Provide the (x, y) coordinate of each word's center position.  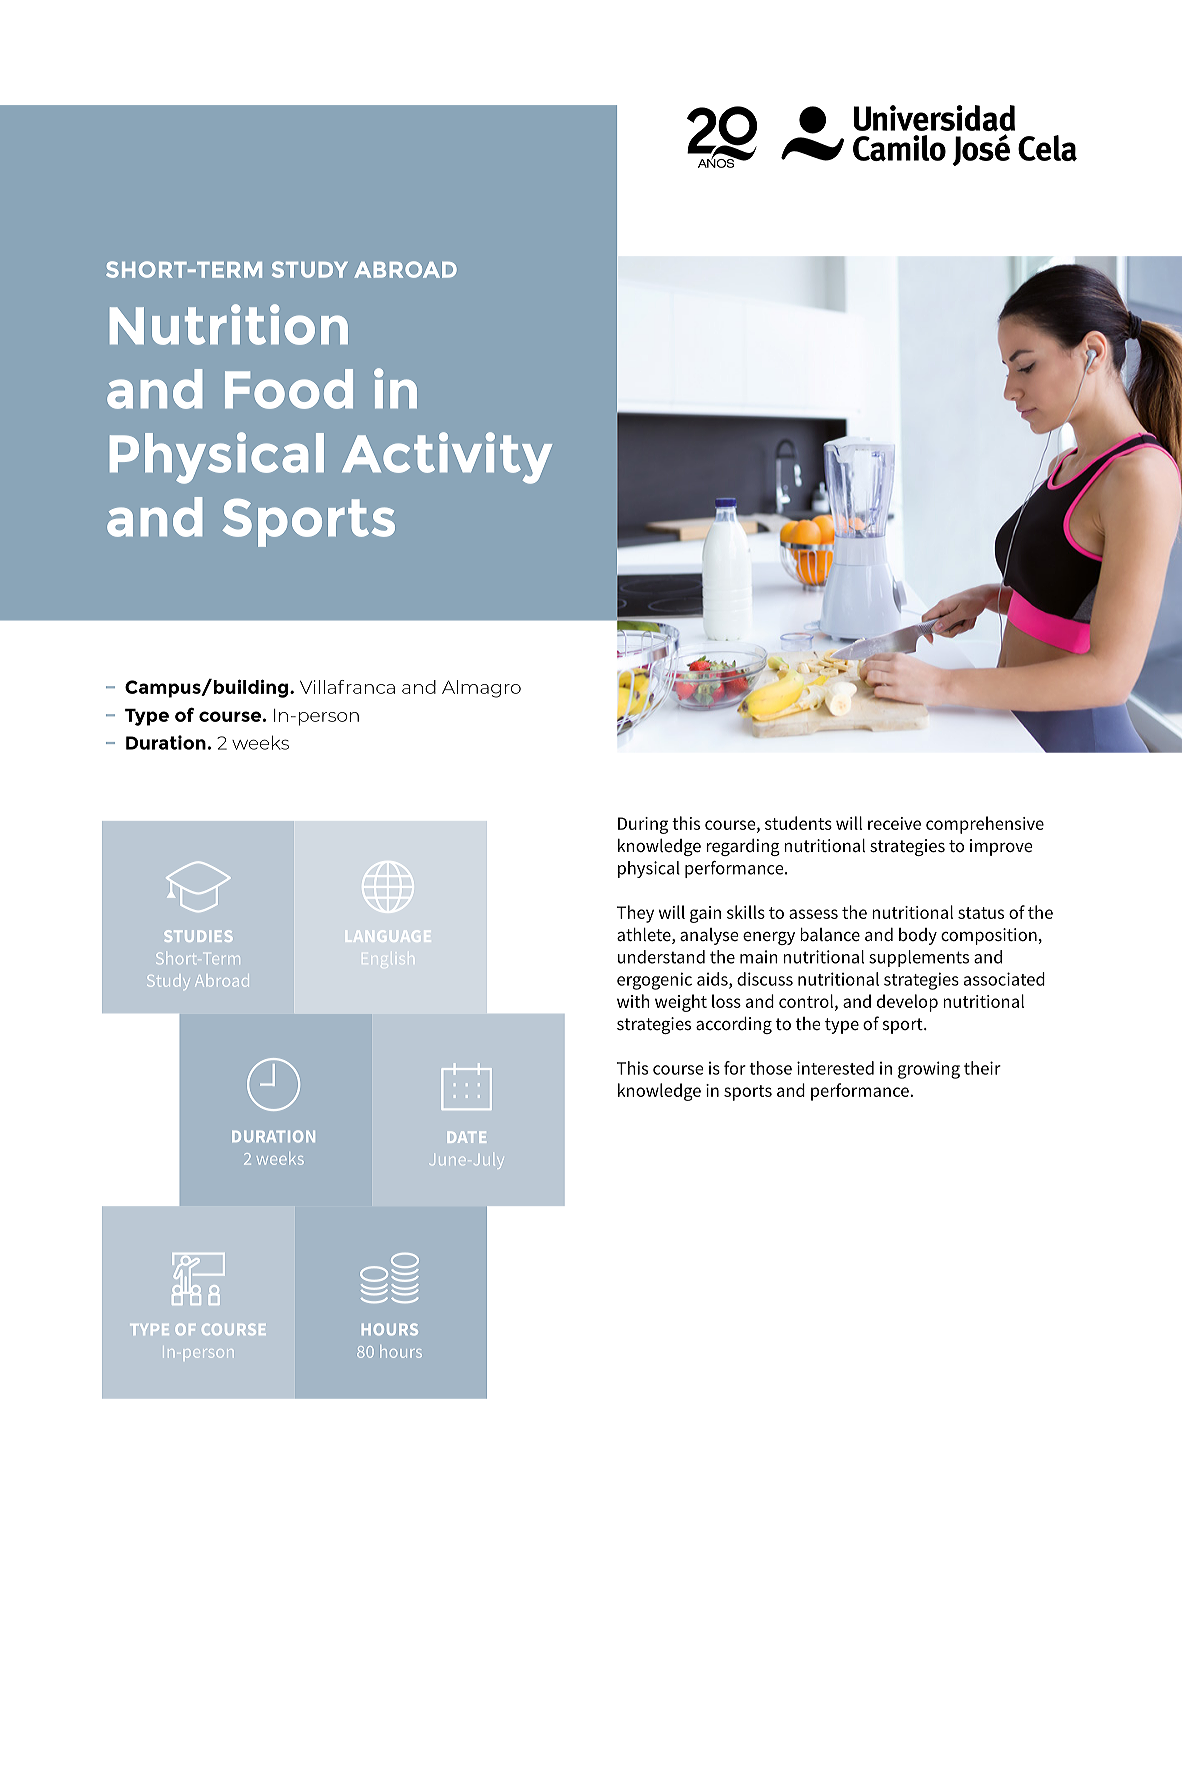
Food (289, 389)
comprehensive (985, 825)
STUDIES (198, 936)
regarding (743, 847)
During (643, 825)
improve (1001, 847)
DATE (467, 1137)
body (918, 936)
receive (894, 823)
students (798, 823)
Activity (447, 458)
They (635, 914)
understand (661, 957)
